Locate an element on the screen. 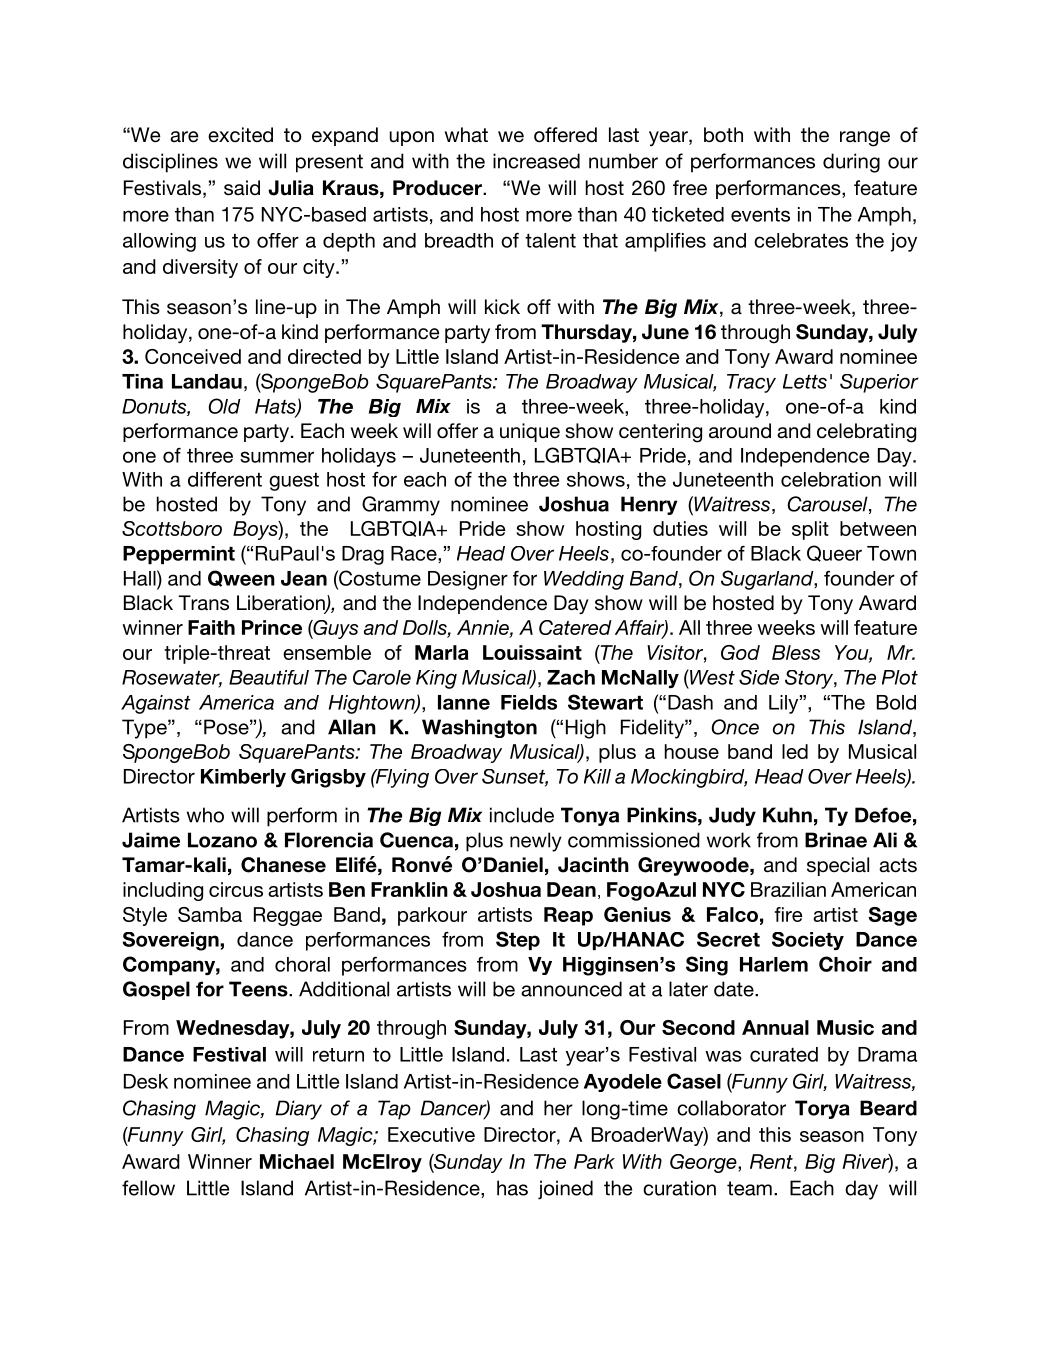  unique is located at coordinates (530, 432).
